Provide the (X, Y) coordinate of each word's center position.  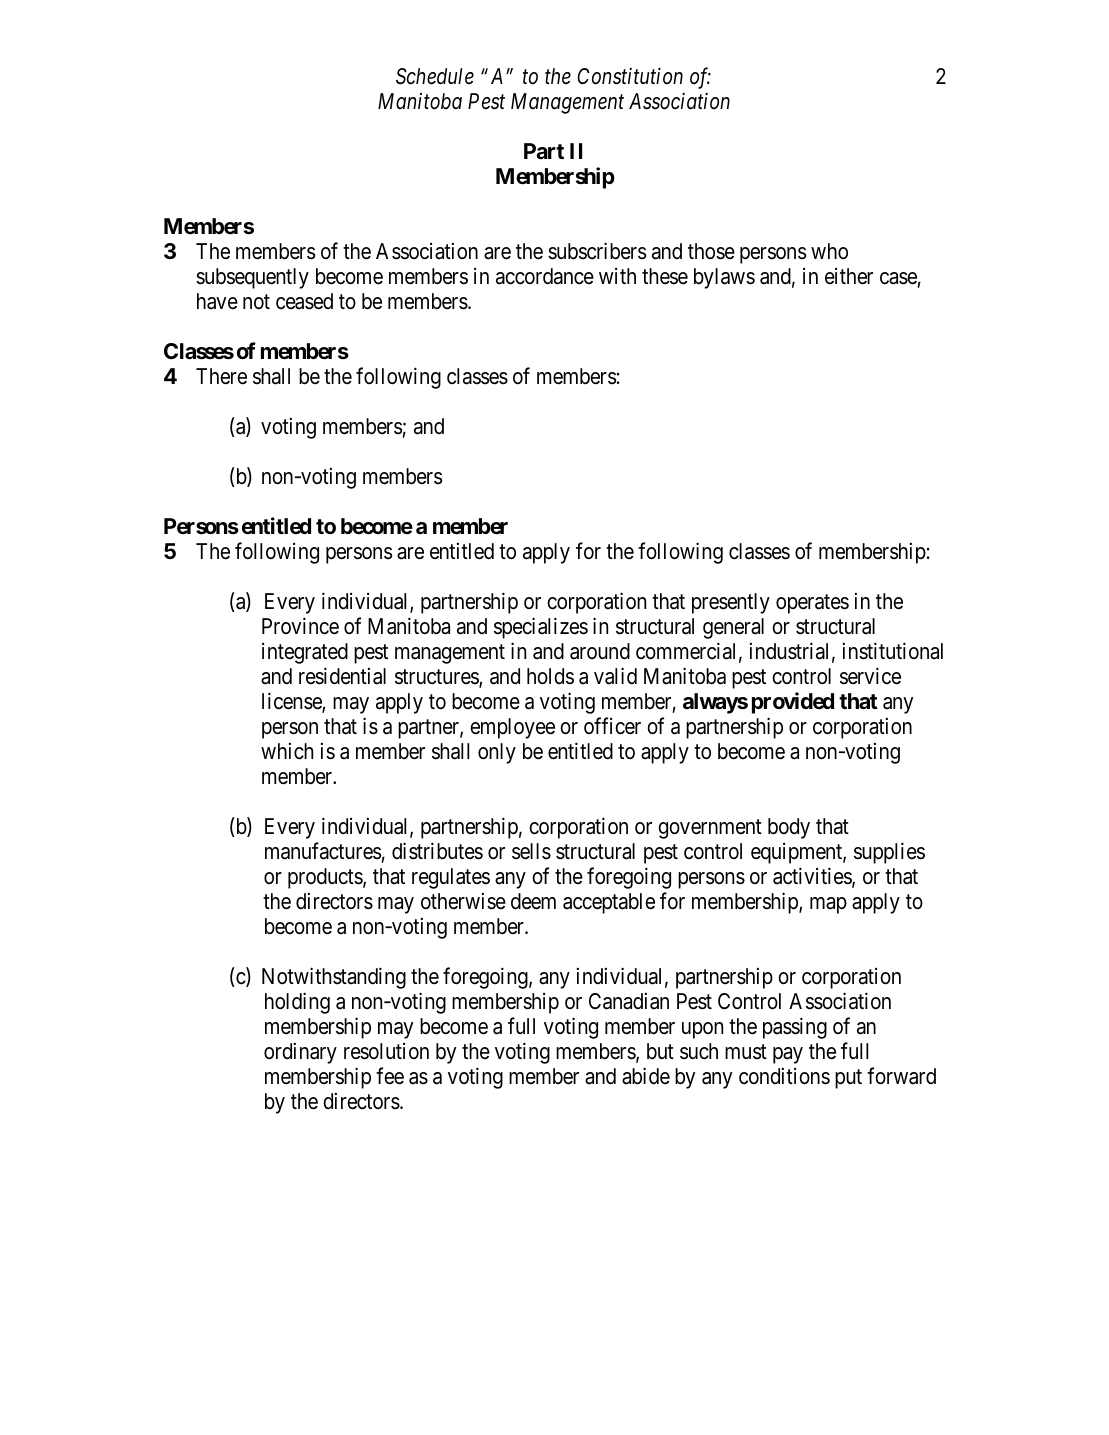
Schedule (435, 76)
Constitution (630, 76)
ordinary (300, 1053)
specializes (541, 628)
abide (646, 1076)
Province (300, 626)
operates (812, 604)
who (829, 251)
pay (788, 1055)
